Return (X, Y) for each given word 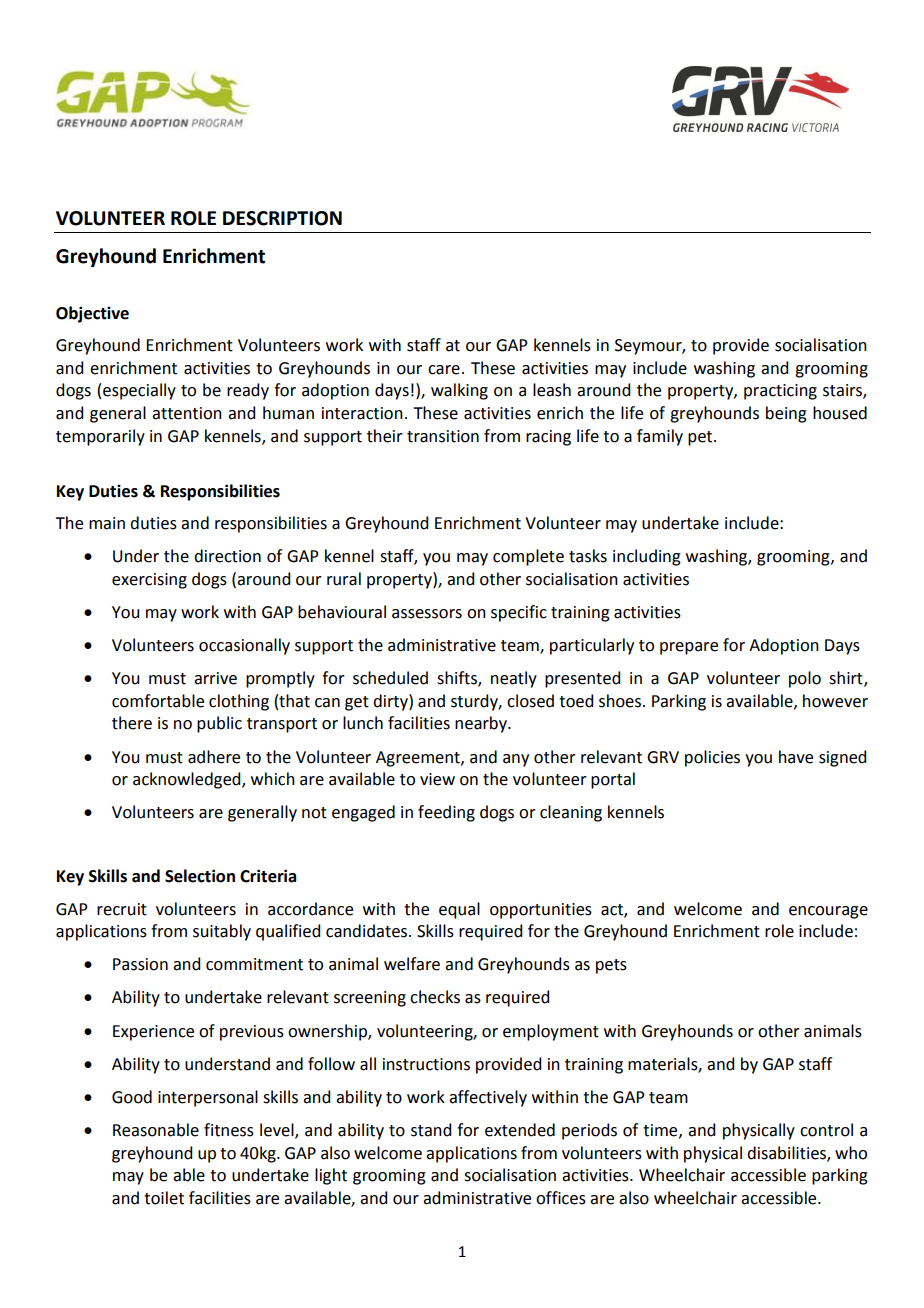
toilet (164, 1198)
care (444, 370)
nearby (482, 724)
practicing (780, 392)
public (219, 724)
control (826, 1130)
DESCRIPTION (282, 218)
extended (520, 1130)
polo (805, 679)
